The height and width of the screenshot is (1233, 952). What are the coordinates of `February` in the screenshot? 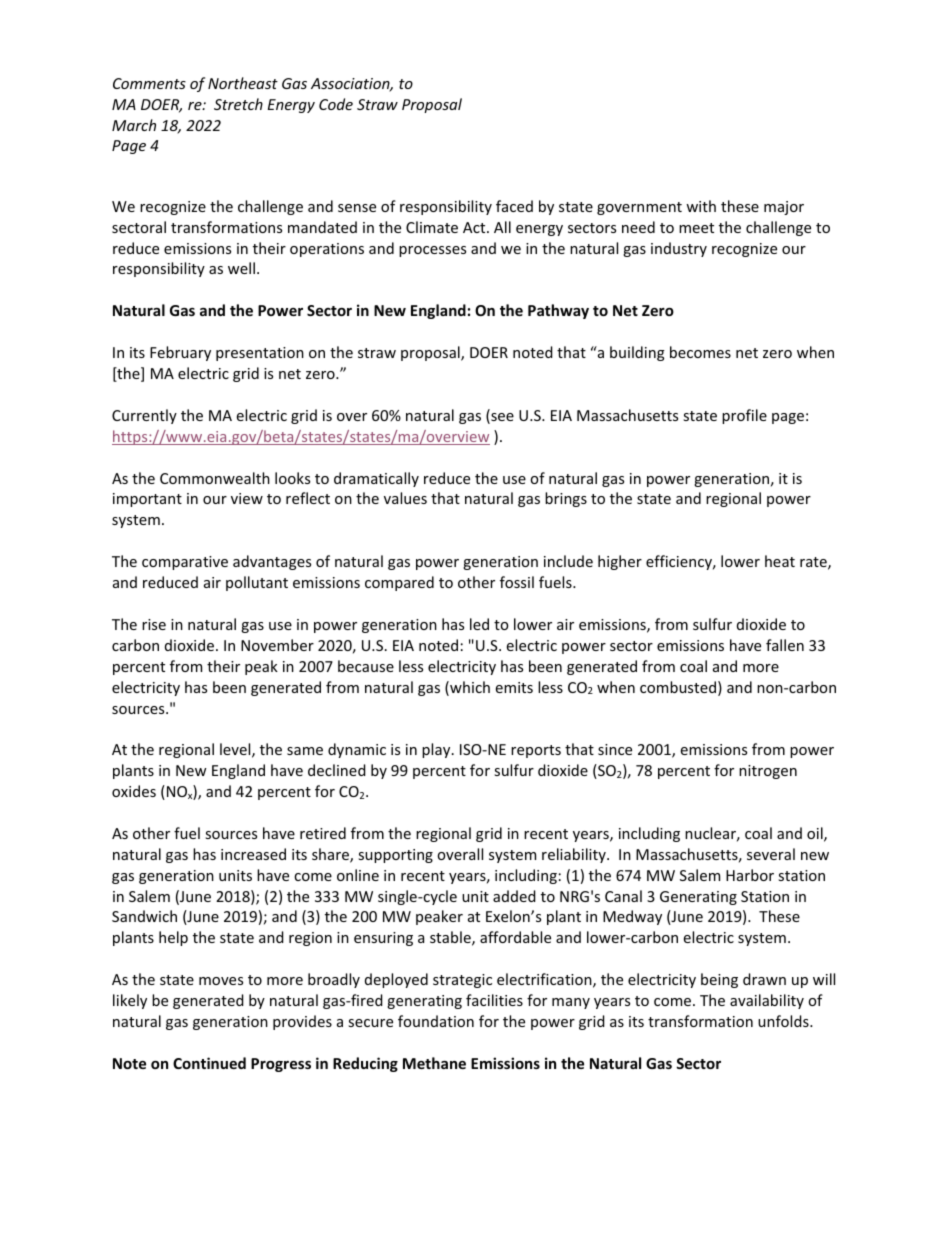 It's located at (180, 353).
